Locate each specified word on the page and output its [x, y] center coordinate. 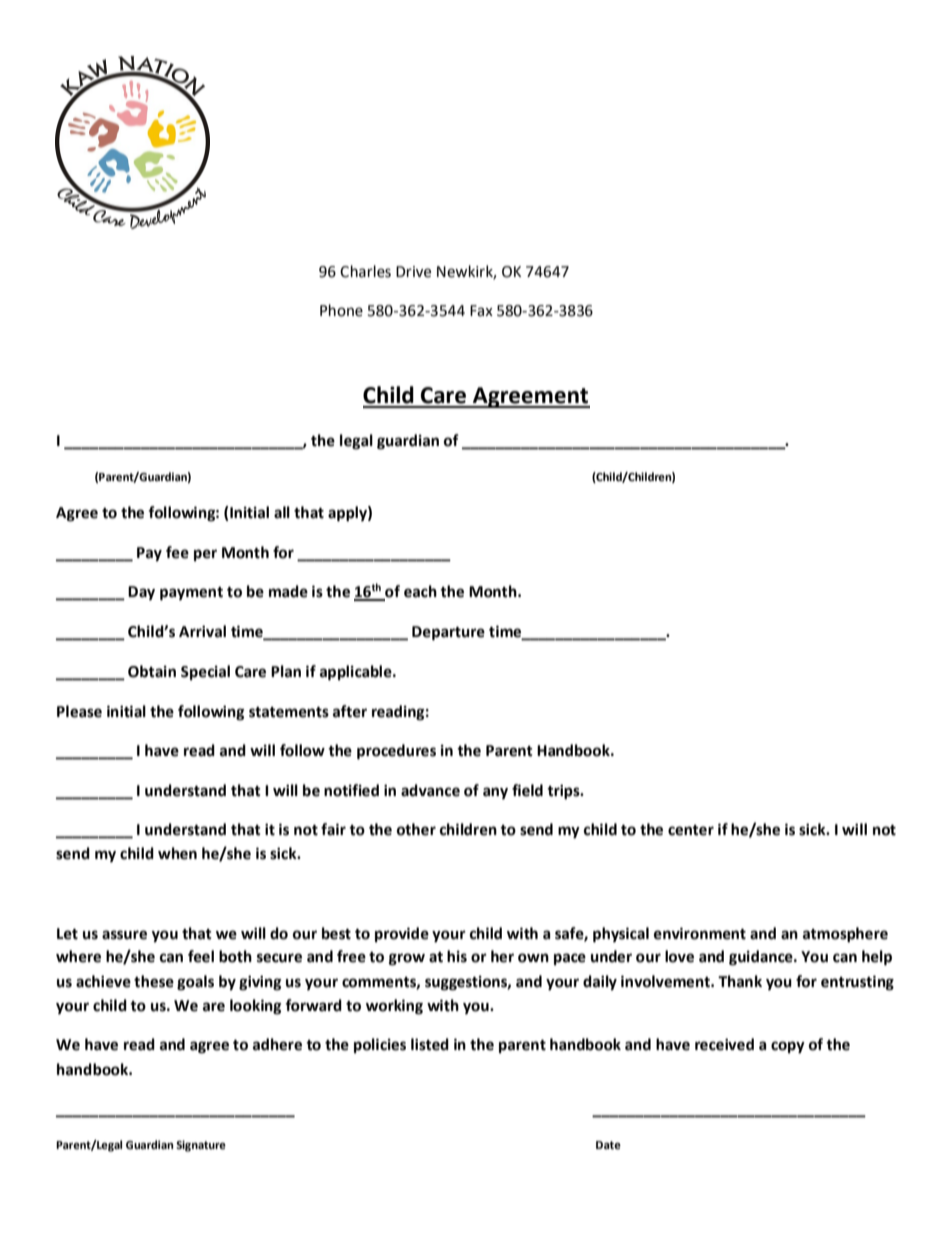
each [420, 591]
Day [141, 593]
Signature [201, 1146]
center [691, 830]
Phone [341, 310]
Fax [481, 311]
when [177, 853]
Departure [448, 633]
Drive [413, 272]
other [416, 829]
